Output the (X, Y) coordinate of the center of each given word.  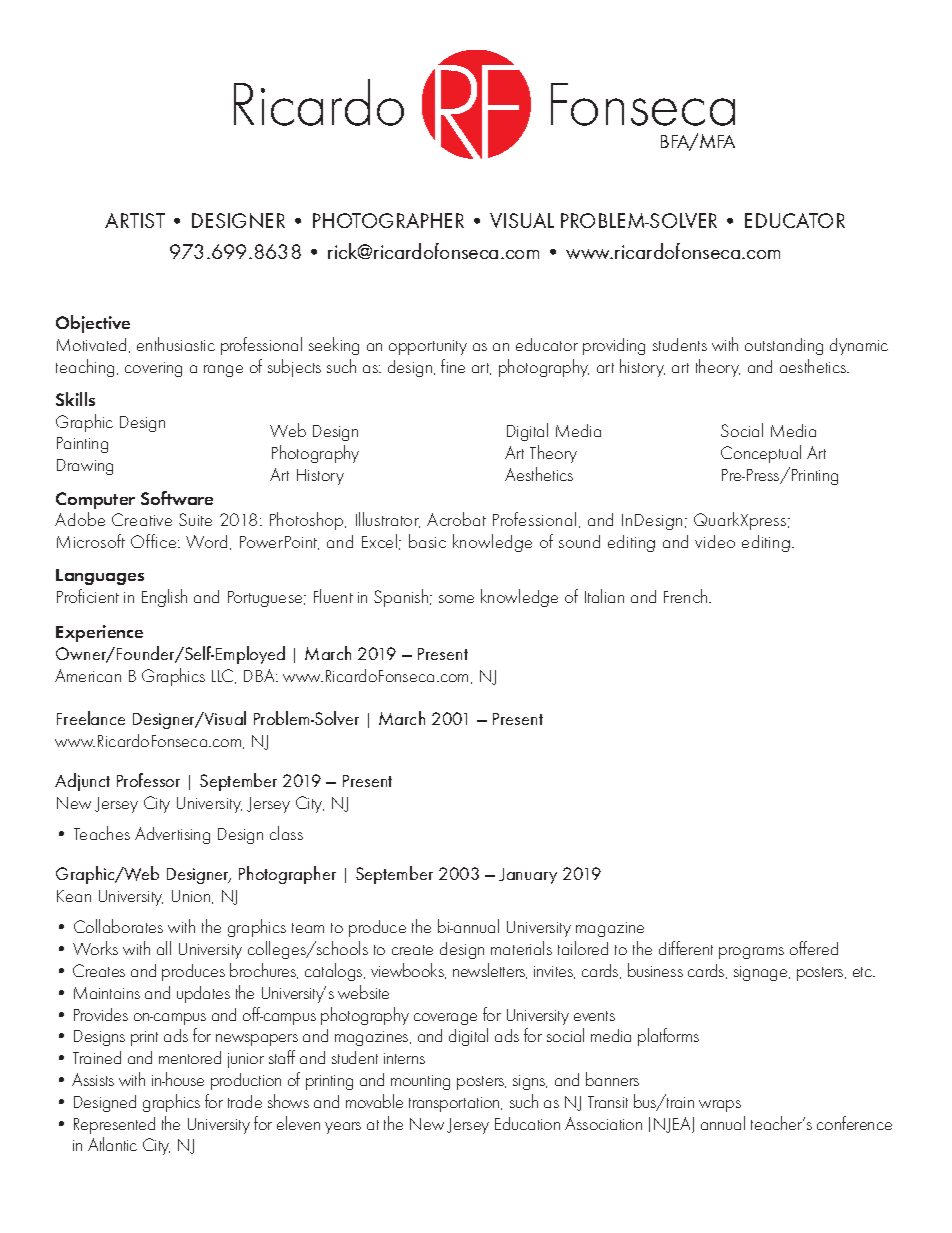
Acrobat (456, 519)
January (528, 876)
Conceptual (761, 454)
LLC (224, 676)
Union (192, 897)
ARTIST (135, 220)
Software (177, 498)
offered (814, 948)
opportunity (428, 347)
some (456, 599)
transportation (455, 1104)
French (687, 596)
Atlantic (112, 1144)
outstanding (784, 346)
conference (854, 1123)
